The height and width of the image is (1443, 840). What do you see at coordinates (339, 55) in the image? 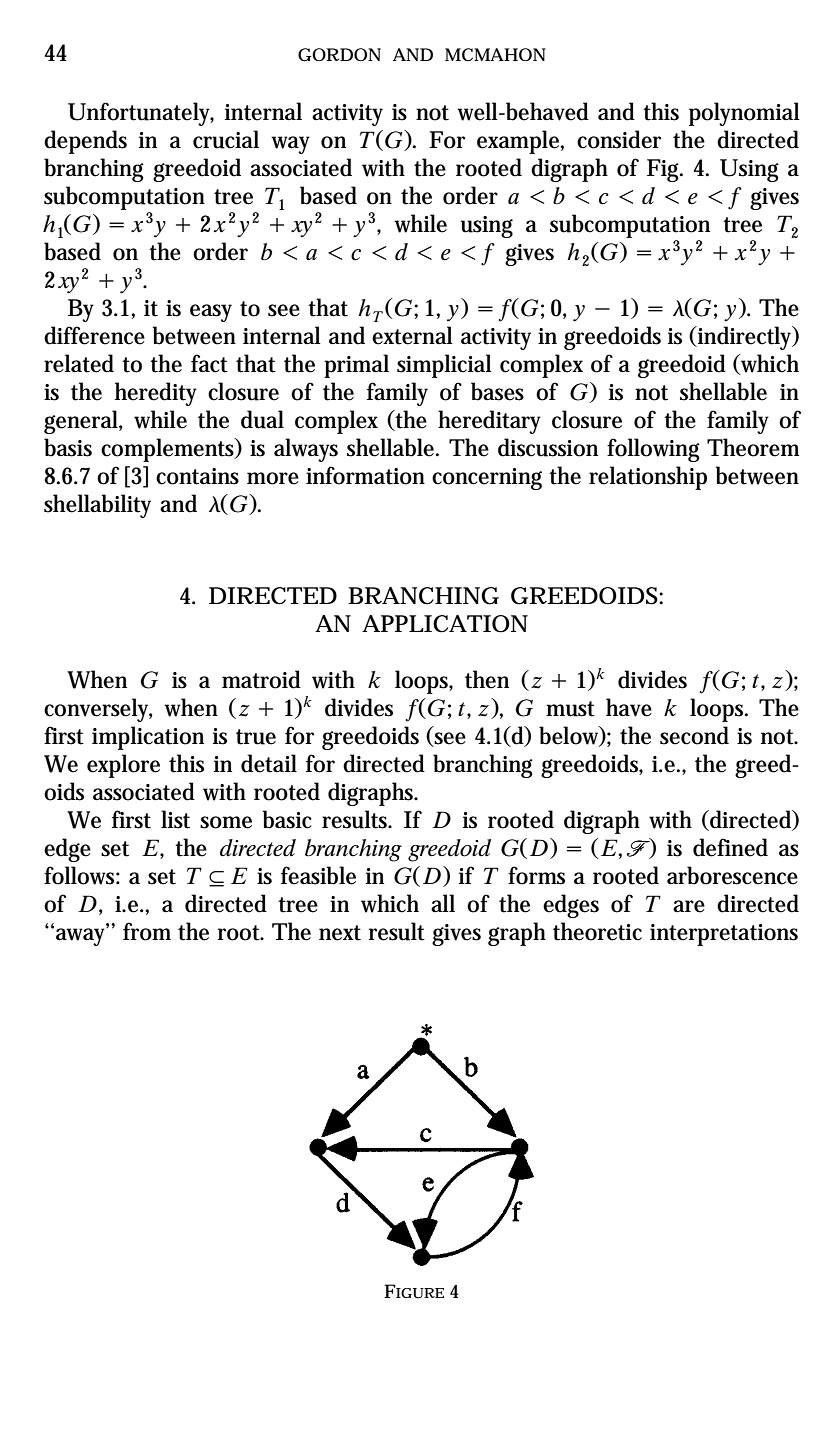
I see `GORDON` at bounding box center [339, 55].
